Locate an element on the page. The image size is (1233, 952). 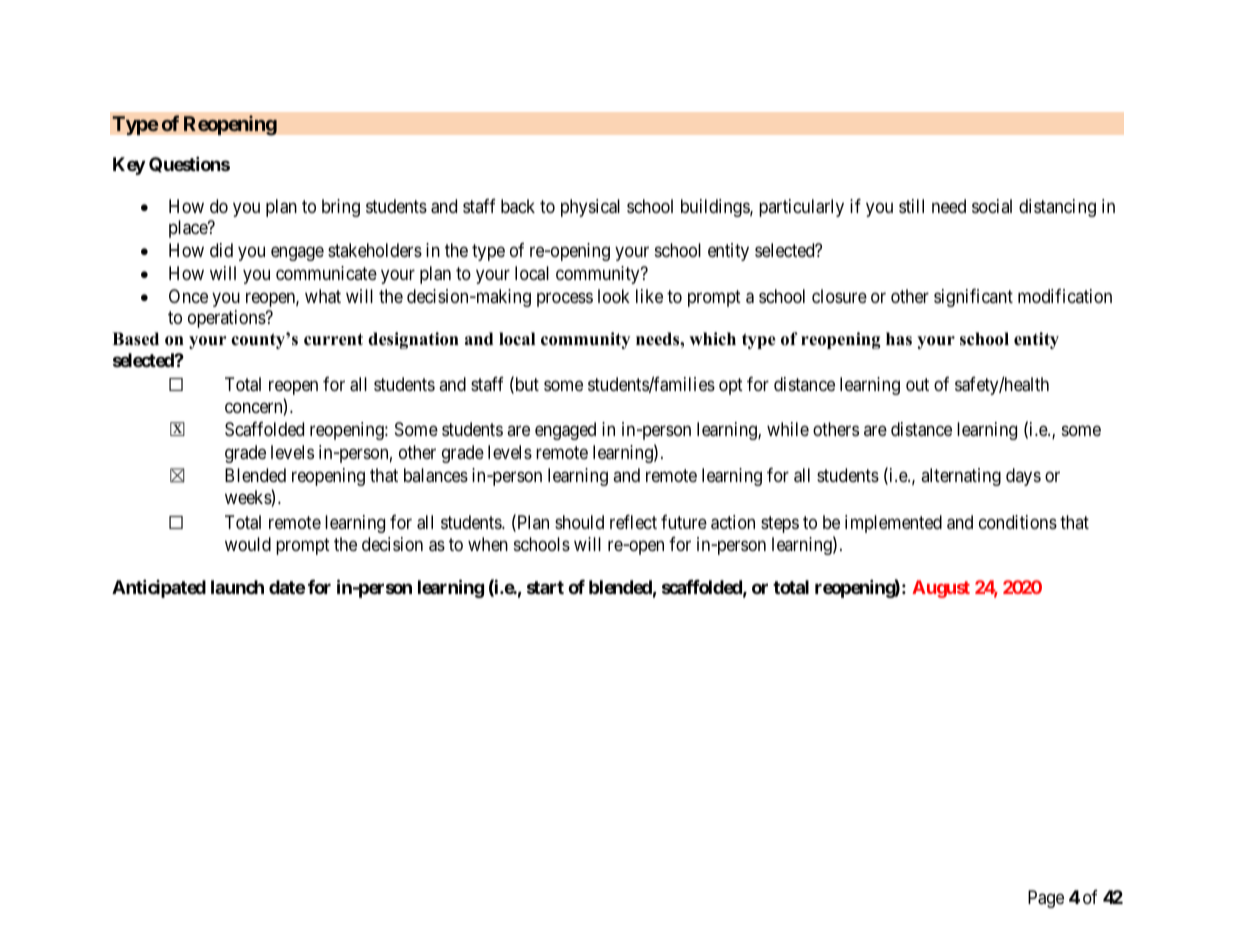
social is located at coordinates (992, 206).
